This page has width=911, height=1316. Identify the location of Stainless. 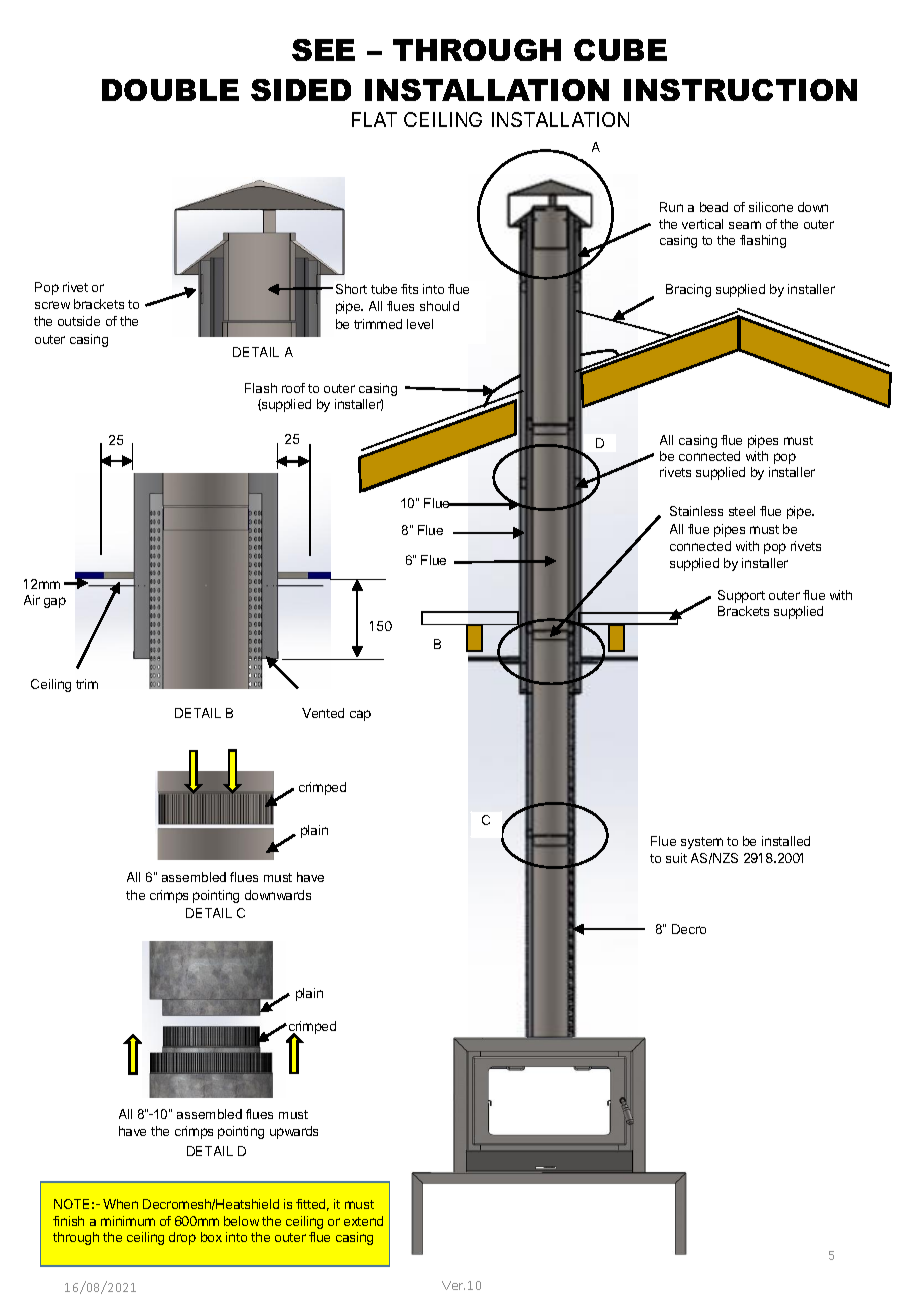
(696, 511).
